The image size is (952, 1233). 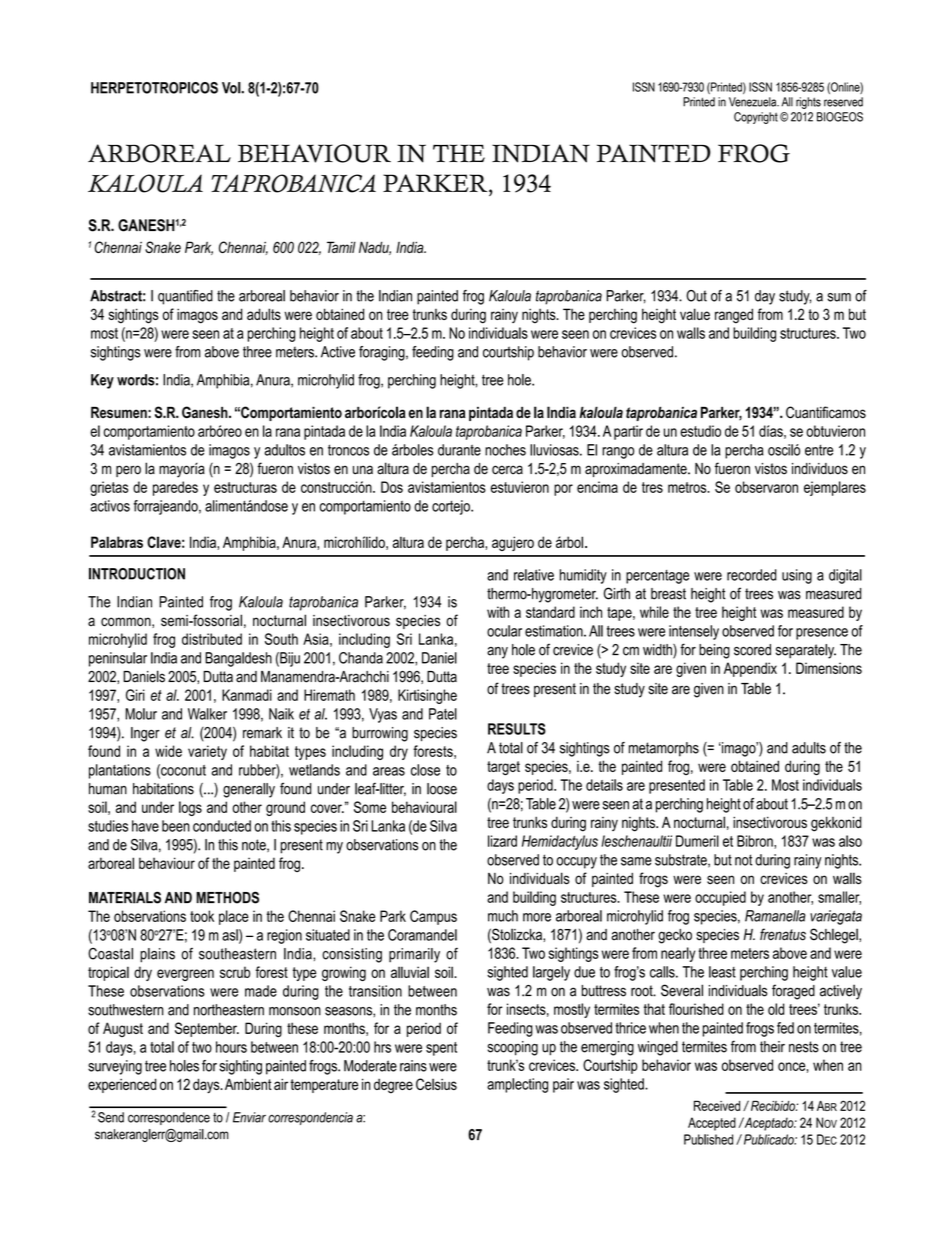 What do you see at coordinates (752, 650) in the screenshot?
I see `scored` at bounding box center [752, 650].
